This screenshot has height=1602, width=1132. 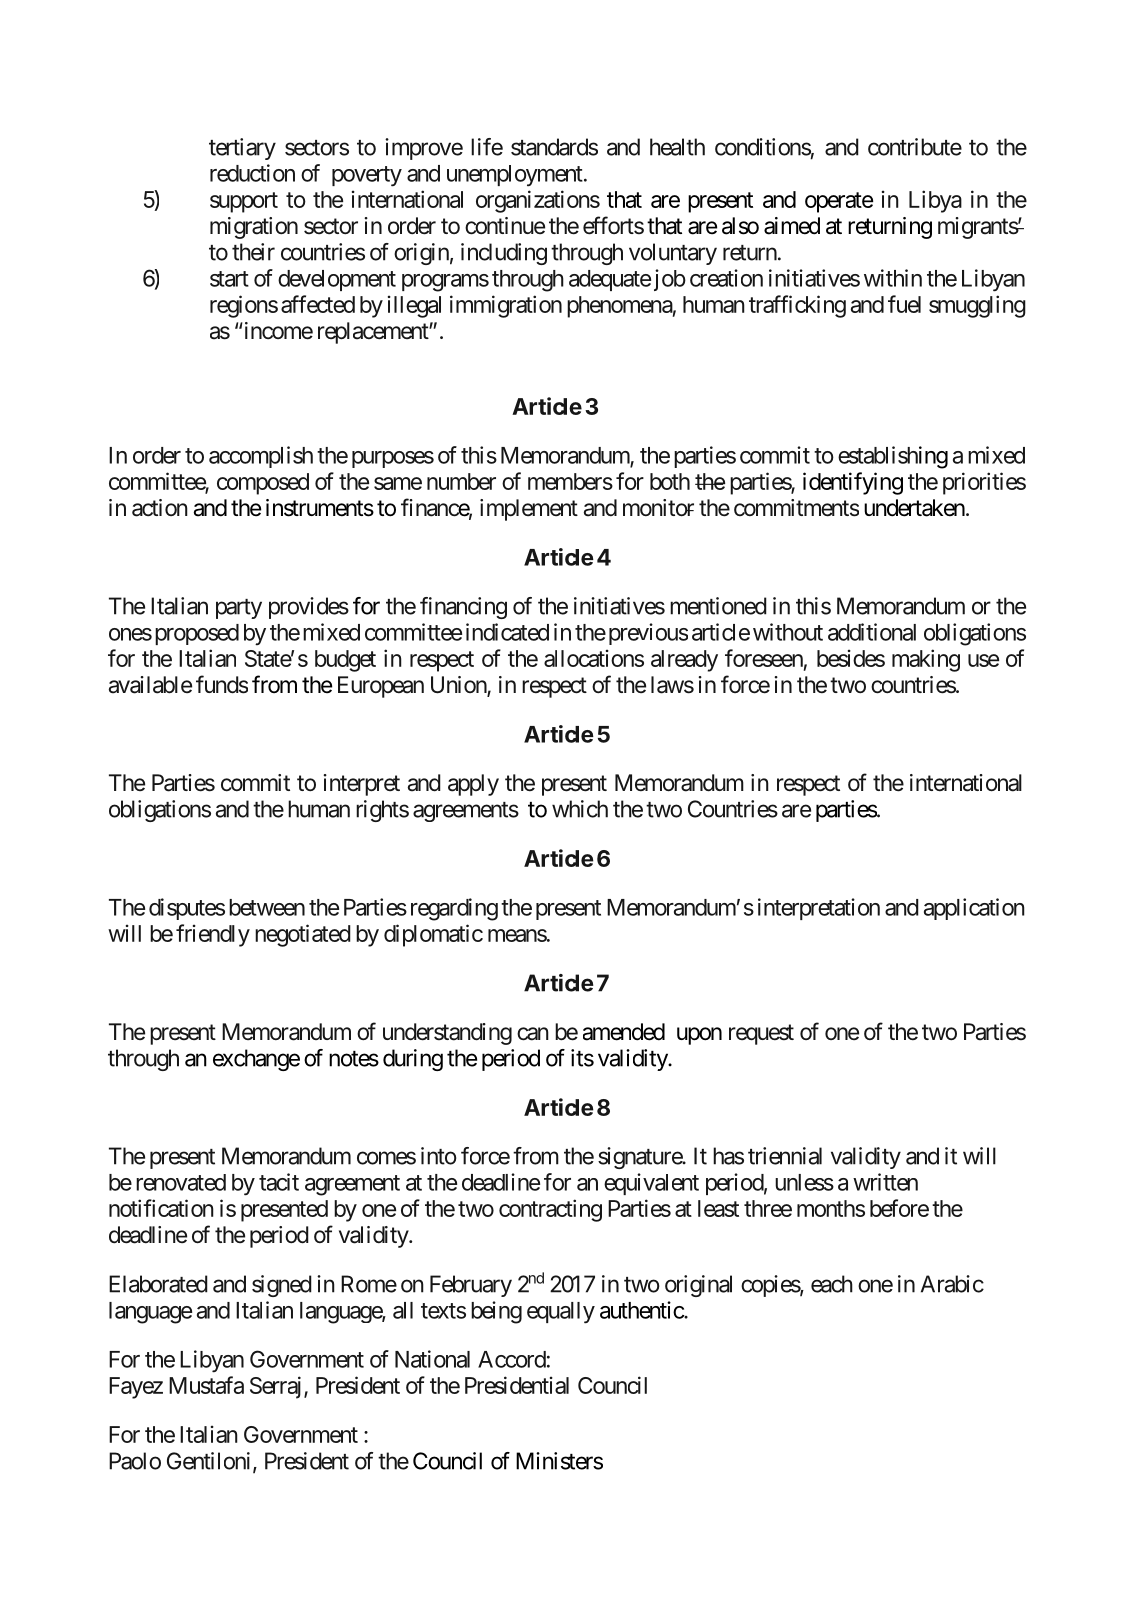 I want to click on application, so click(x=974, y=909).
